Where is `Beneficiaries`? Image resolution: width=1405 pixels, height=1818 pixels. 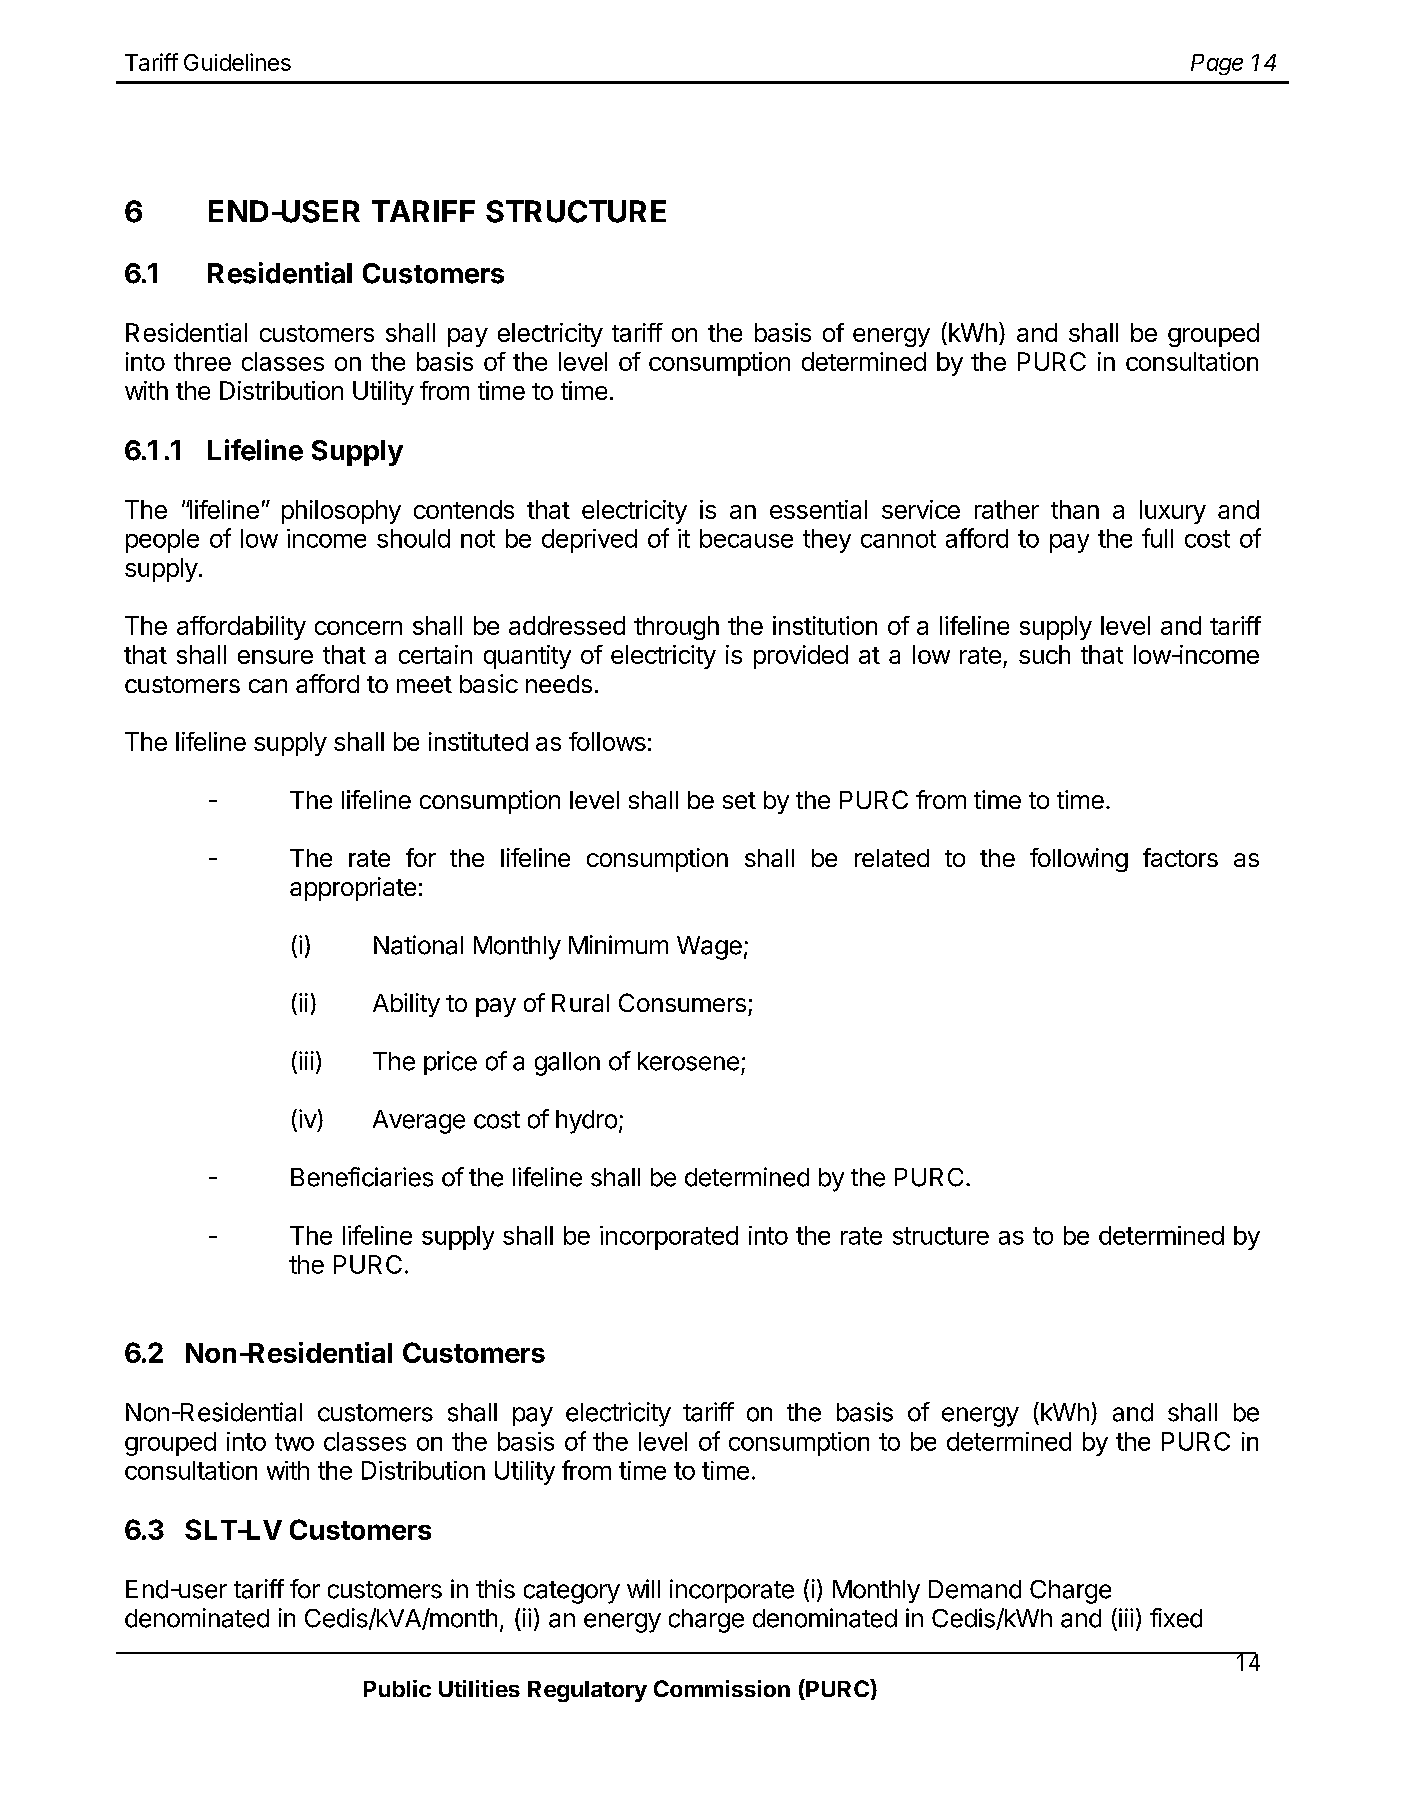 Beneficiaries is located at coordinates (362, 1177).
